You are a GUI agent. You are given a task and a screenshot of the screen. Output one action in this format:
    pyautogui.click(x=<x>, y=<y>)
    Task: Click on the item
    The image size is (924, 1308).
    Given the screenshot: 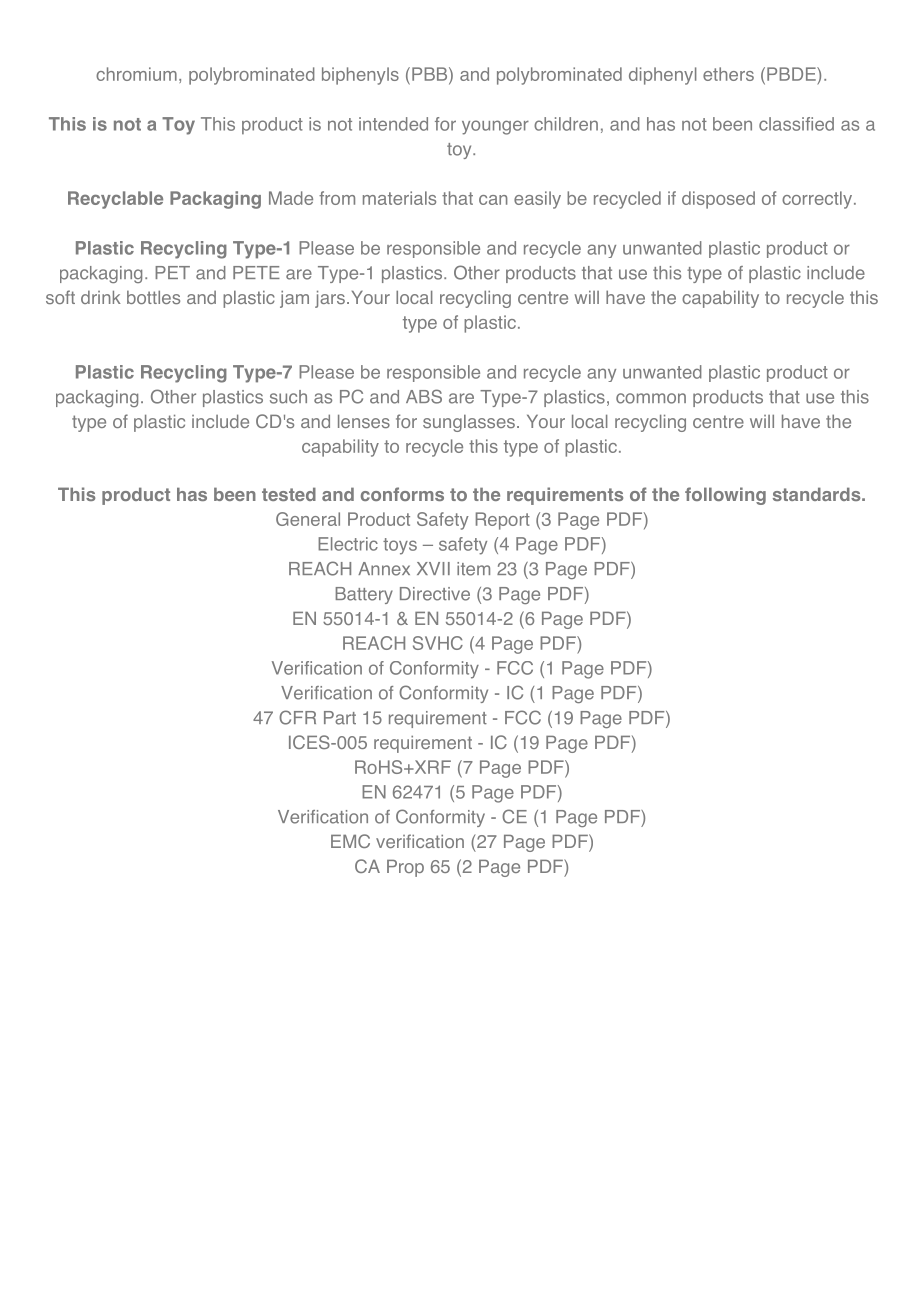 What is the action you would take?
    pyautogui.click(x=473, y=569)
